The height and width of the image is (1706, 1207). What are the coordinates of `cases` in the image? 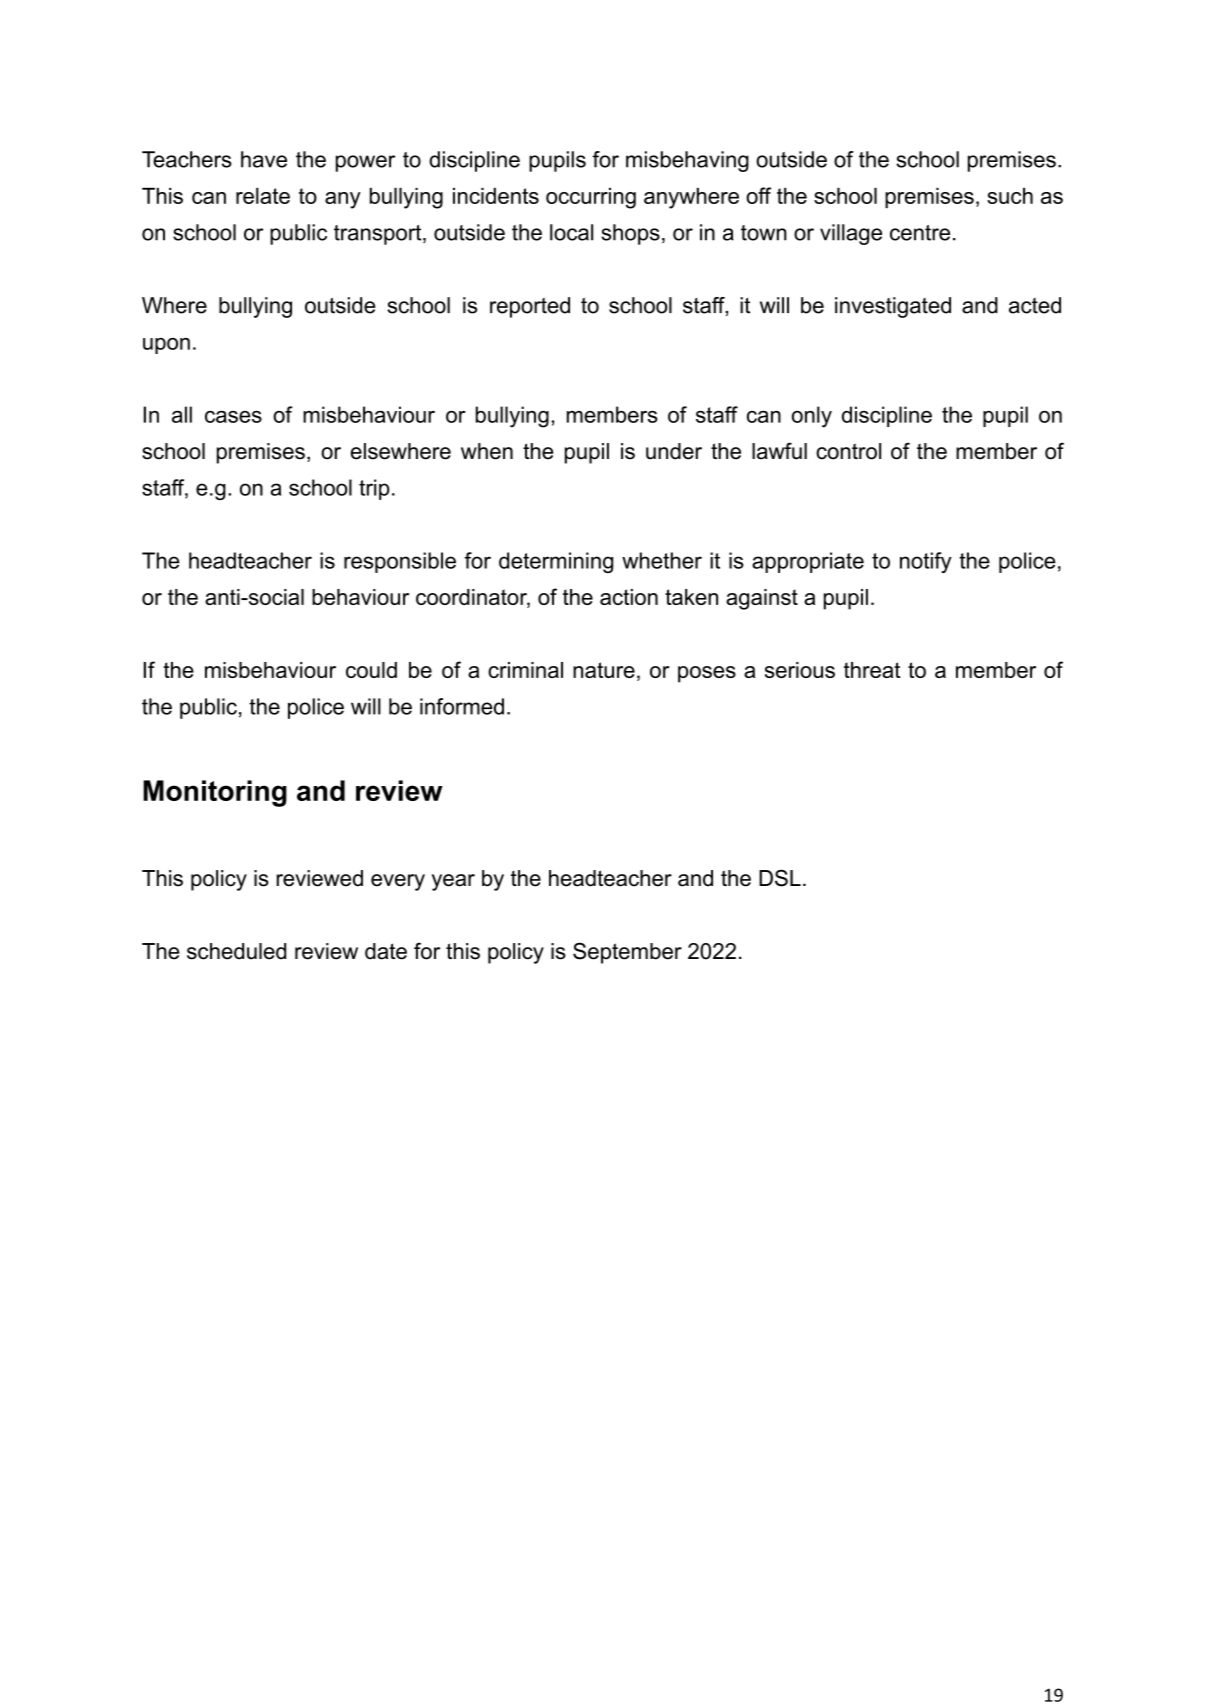 It's located at (233, 417).
